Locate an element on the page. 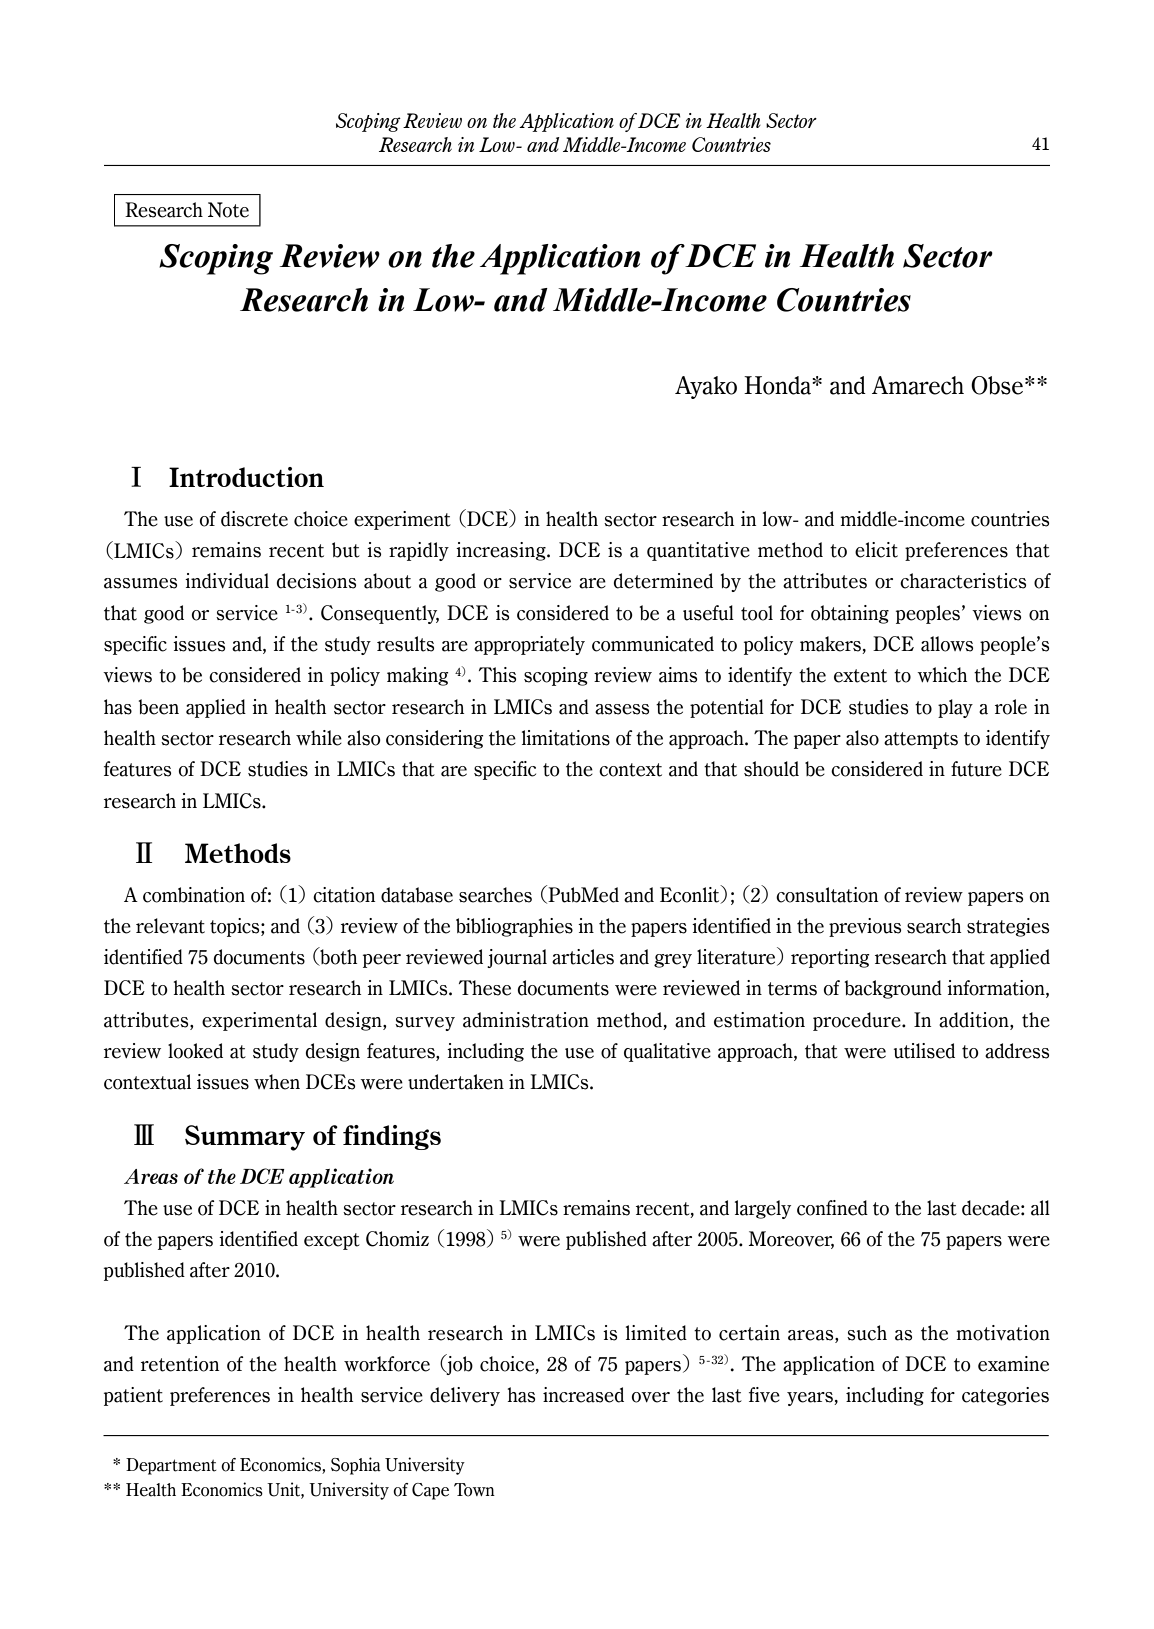  Note is located at coordinates (228, 210).
